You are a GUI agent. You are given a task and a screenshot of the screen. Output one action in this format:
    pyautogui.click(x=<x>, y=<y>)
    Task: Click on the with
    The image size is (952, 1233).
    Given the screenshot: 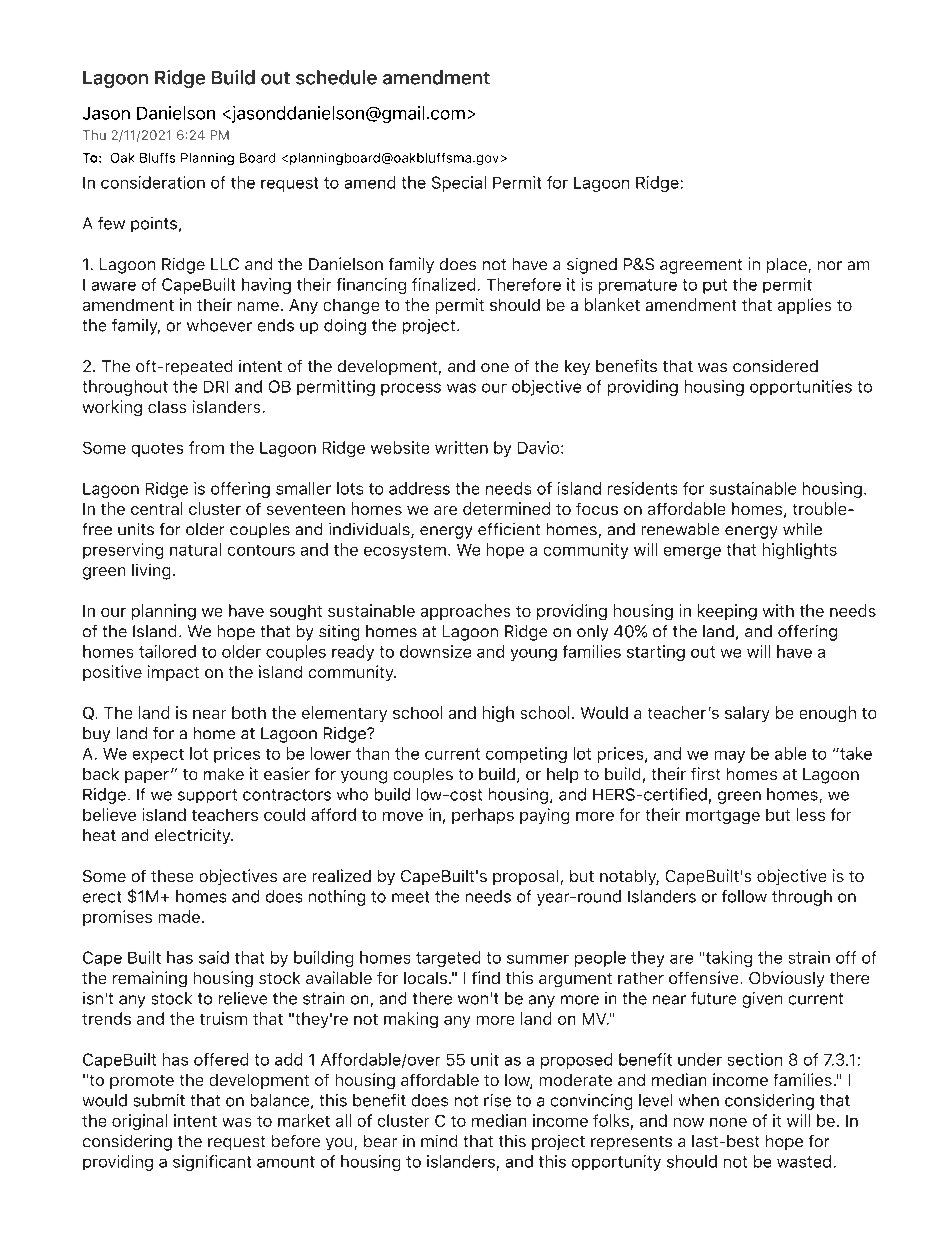 What is the action you would take?
    pyautogui.click(x=778, y=610)
